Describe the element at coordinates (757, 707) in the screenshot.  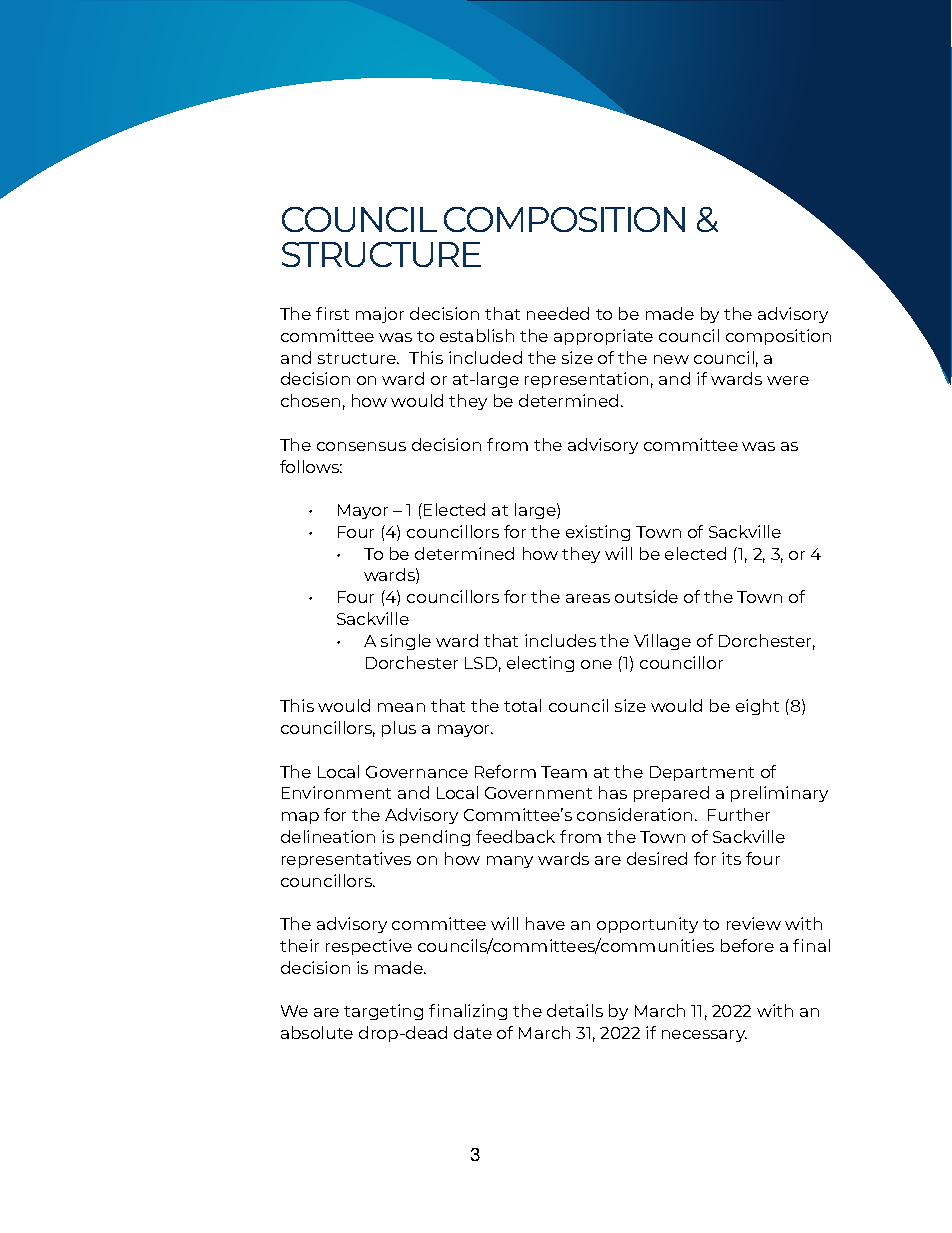
I see `eight` at that location.
